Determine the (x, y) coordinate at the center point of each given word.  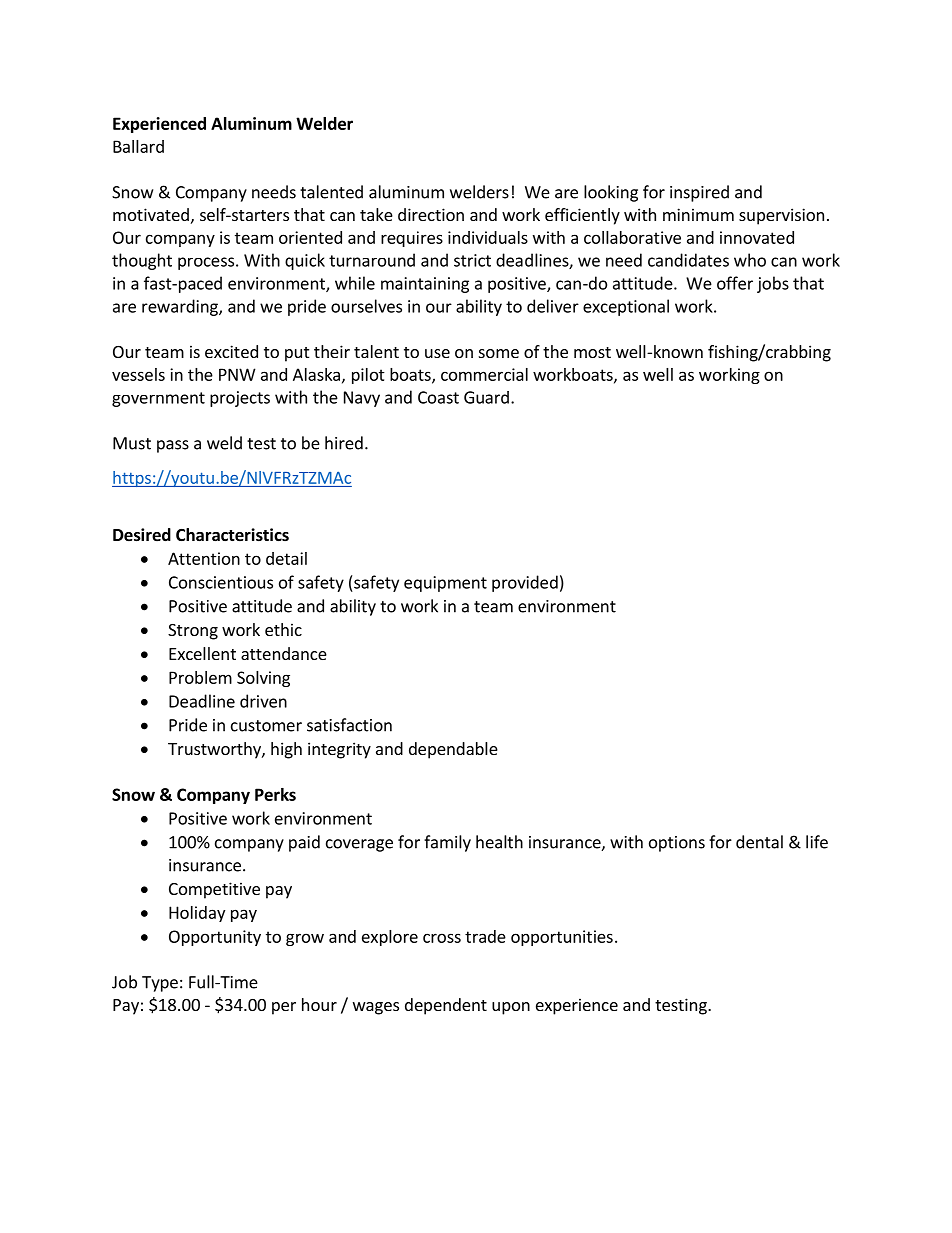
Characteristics (232, 535)
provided (525, 583)
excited (231, 351)
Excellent (202, 653)
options (677, 844)
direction (431, 214)
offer (735, 283)
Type (160, 984)
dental (759, 842)
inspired (699, 193)
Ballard (138, 146)
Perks (275, 794)
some (499, 353)
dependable (453, 750)
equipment (445, 584)
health (499, 842)
